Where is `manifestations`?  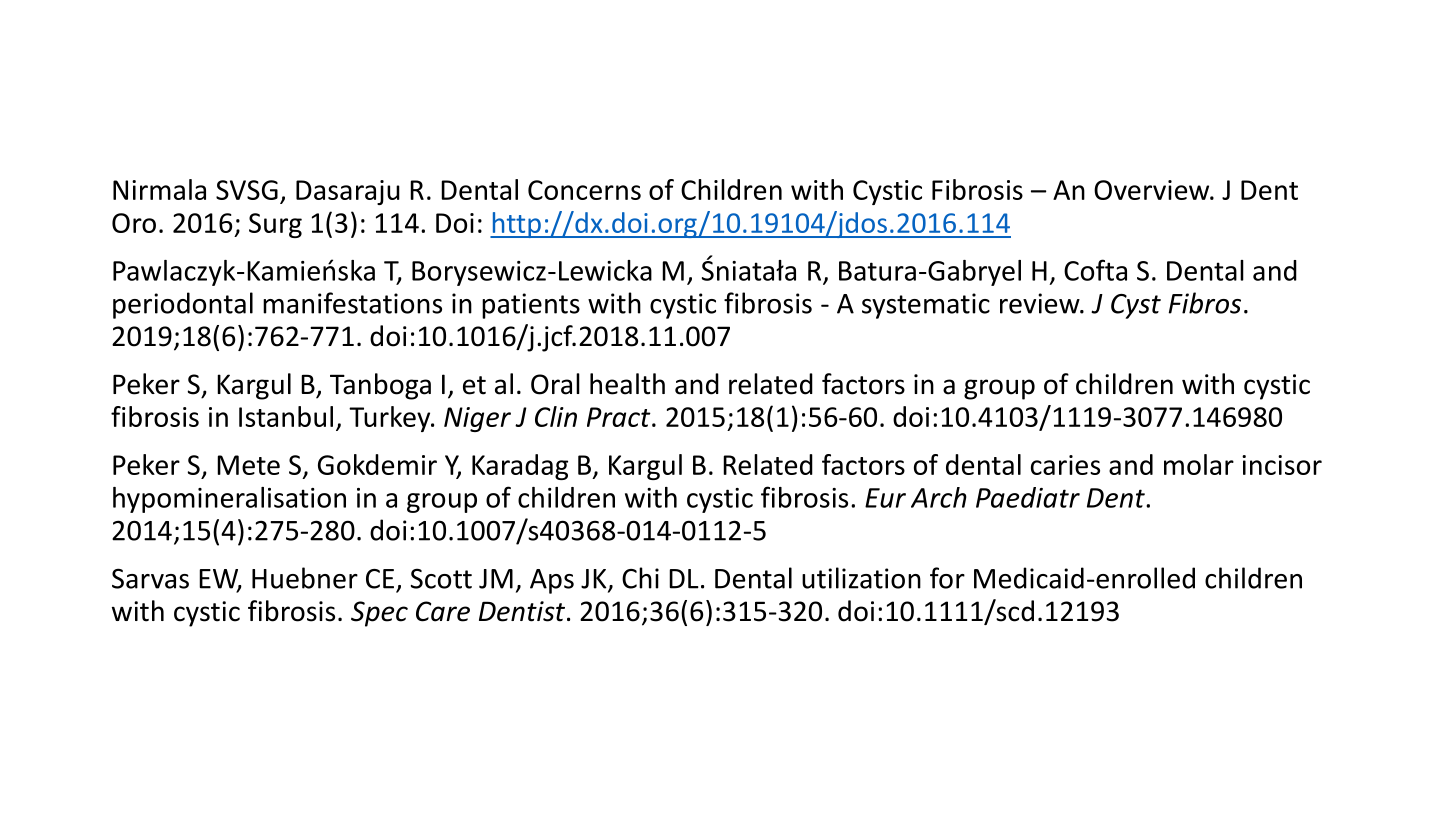
manifestations is located at coordinates (352, 303).
